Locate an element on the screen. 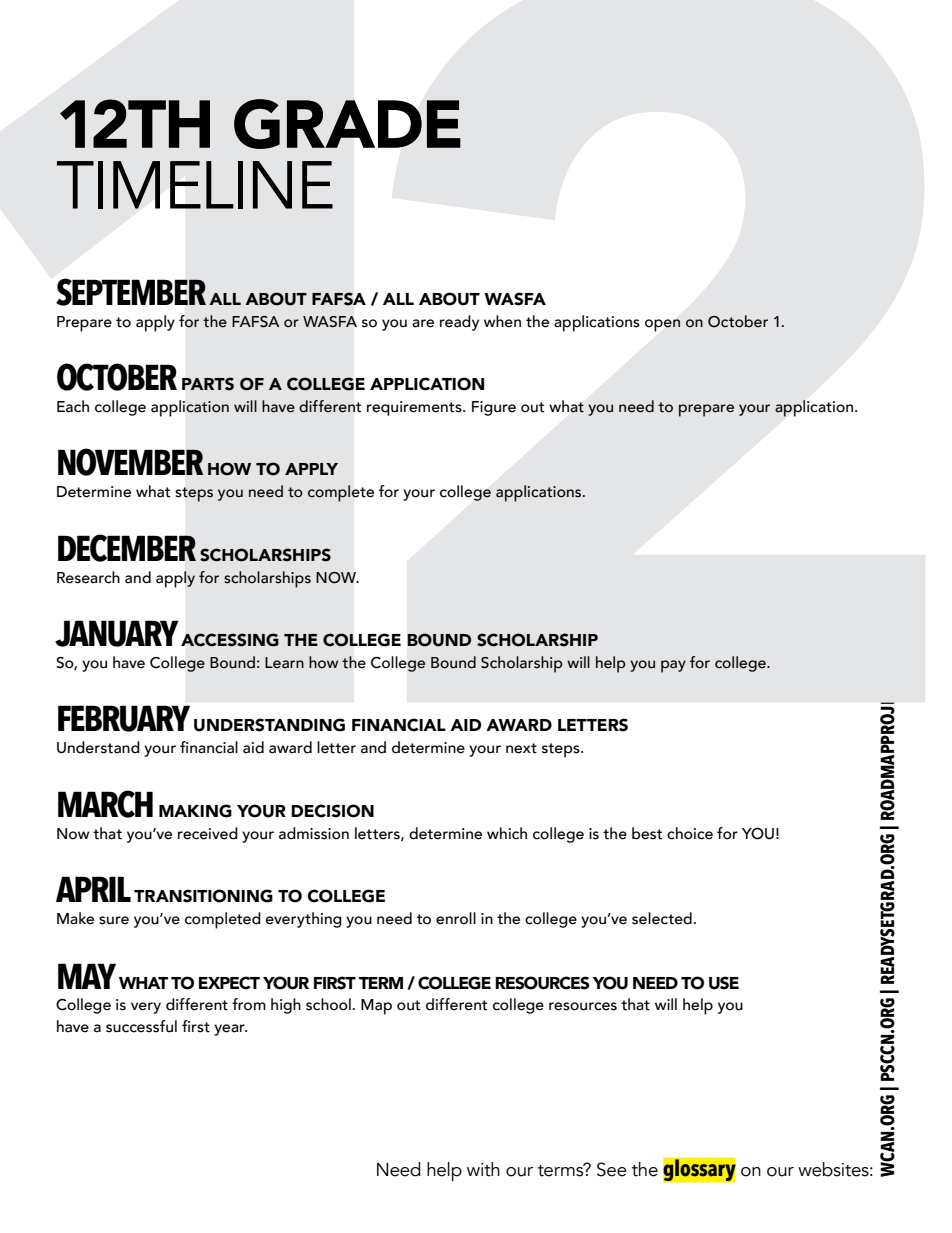  successful is located at coordinates (141, 1026).
